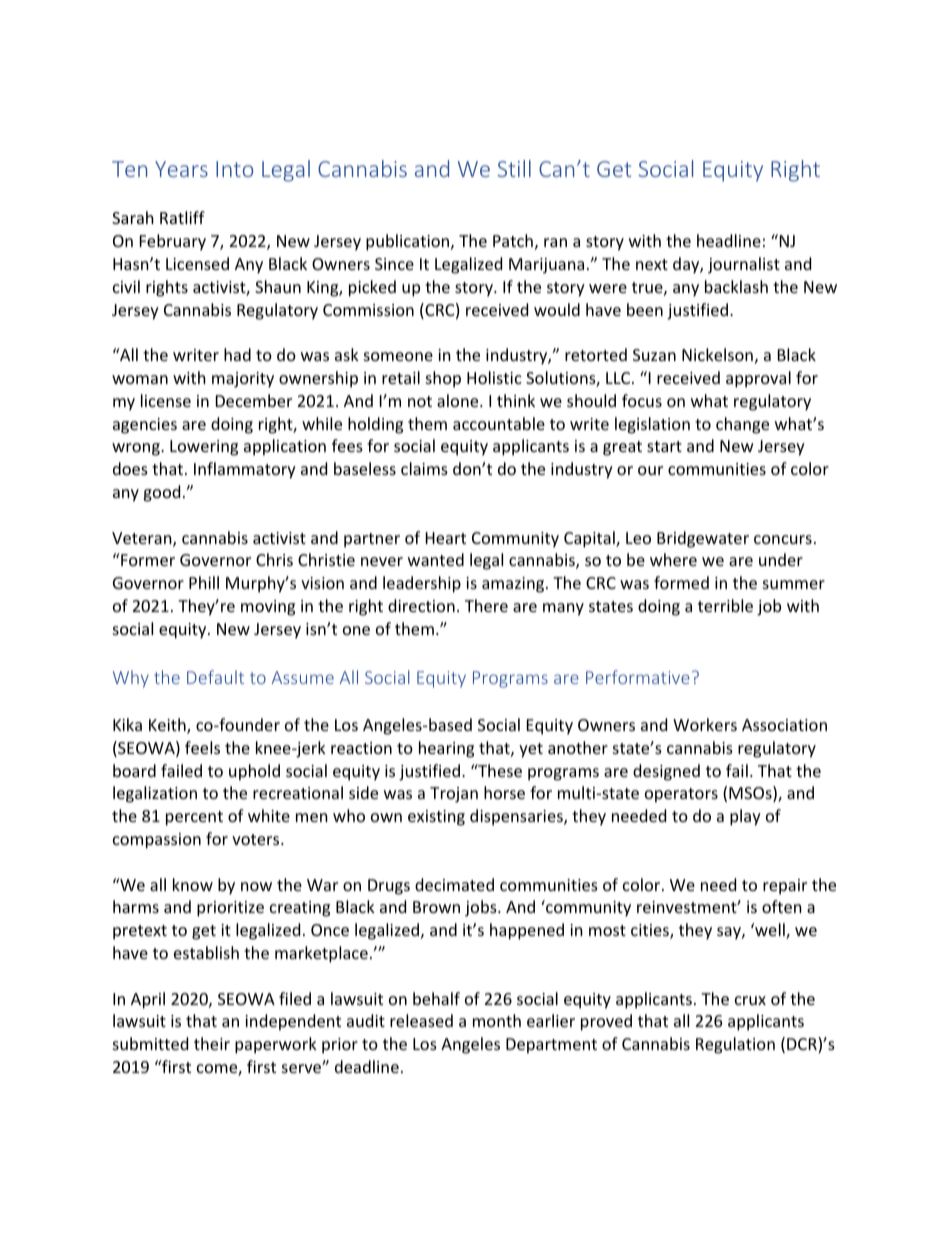 This screenshot has height=1233, width=952. Describe the element at coordinates (245, 470) in the screenshot. I see `Inflammatory` at that location.
